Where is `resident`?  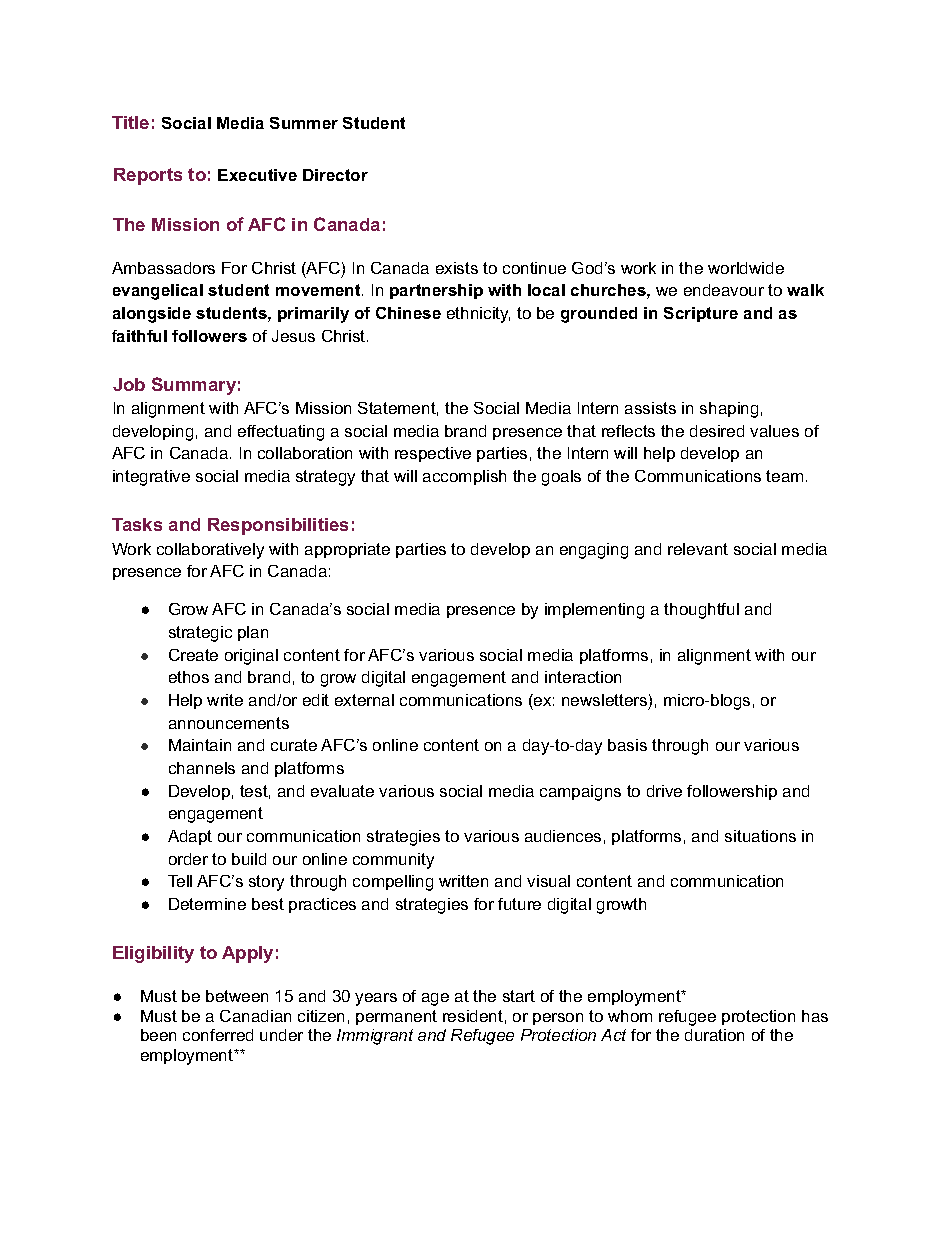 resident is located at coordinates (473, 1016).
